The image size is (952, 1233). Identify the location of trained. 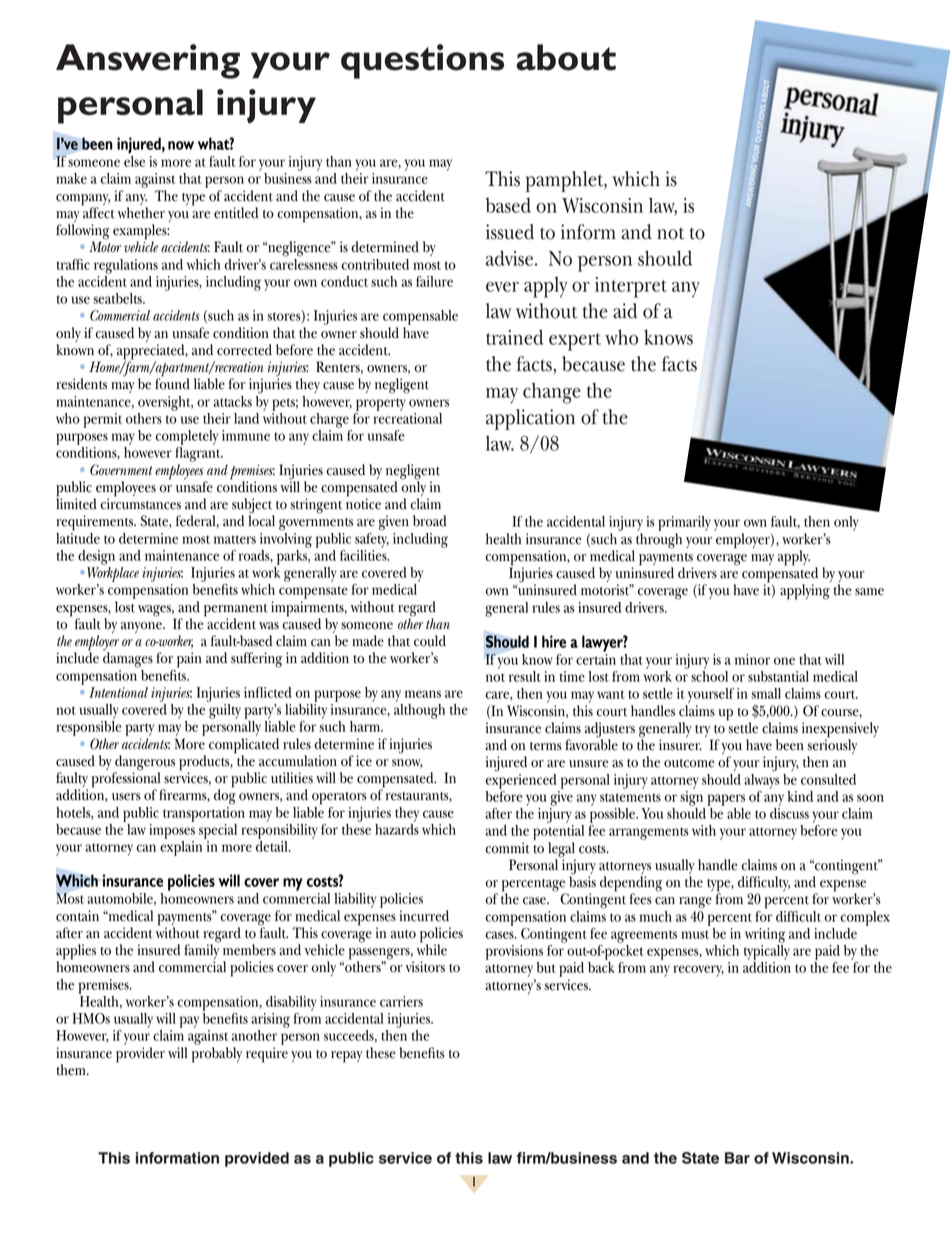
(514, 337).
